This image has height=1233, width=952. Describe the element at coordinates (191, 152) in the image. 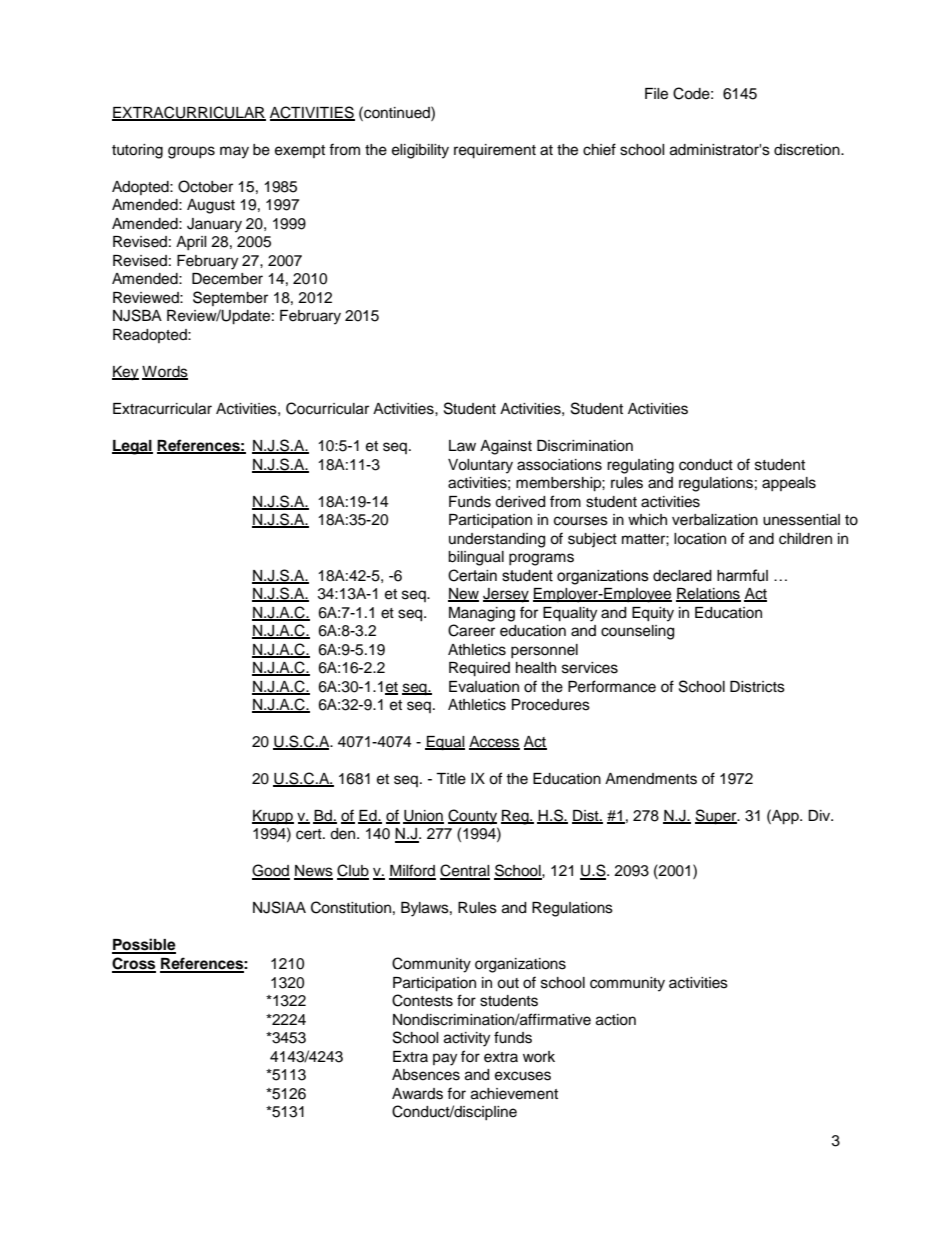

I see `groups` at that location.
